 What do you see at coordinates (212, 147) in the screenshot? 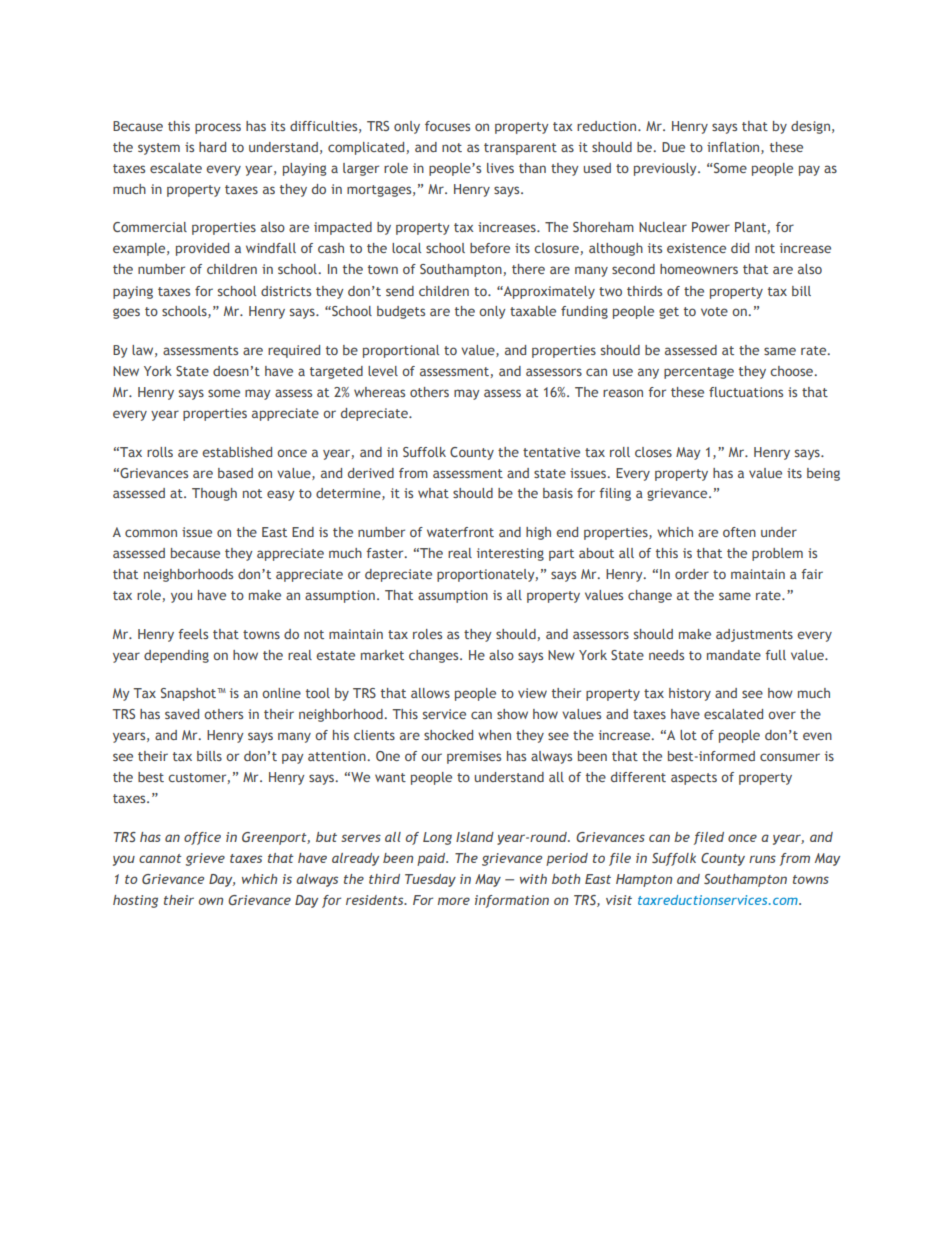
I see `hard` at bounding box center [212, 147].
